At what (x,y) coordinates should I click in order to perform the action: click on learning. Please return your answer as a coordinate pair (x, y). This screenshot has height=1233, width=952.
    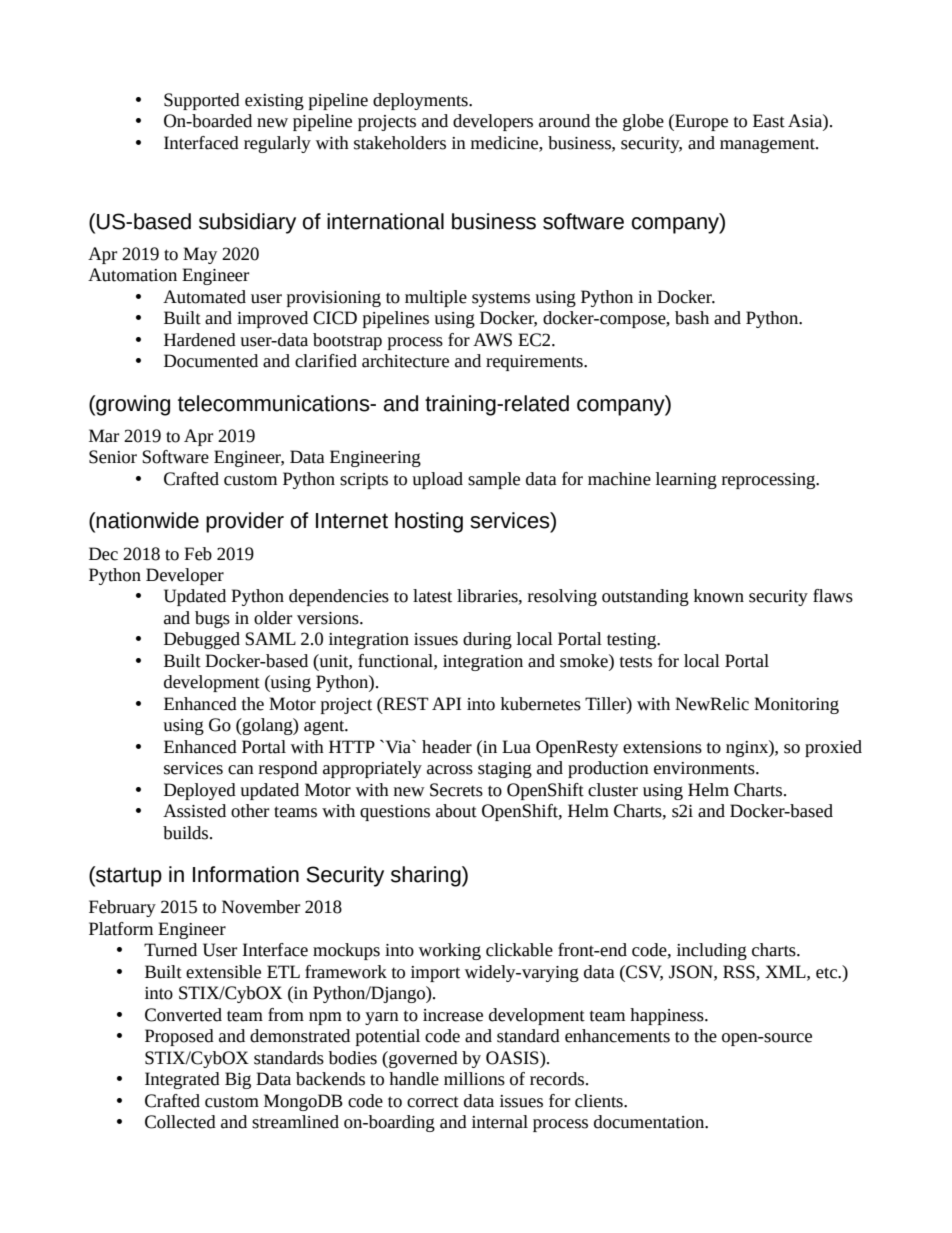
    Looking at the image, I should click on (686, 480).
